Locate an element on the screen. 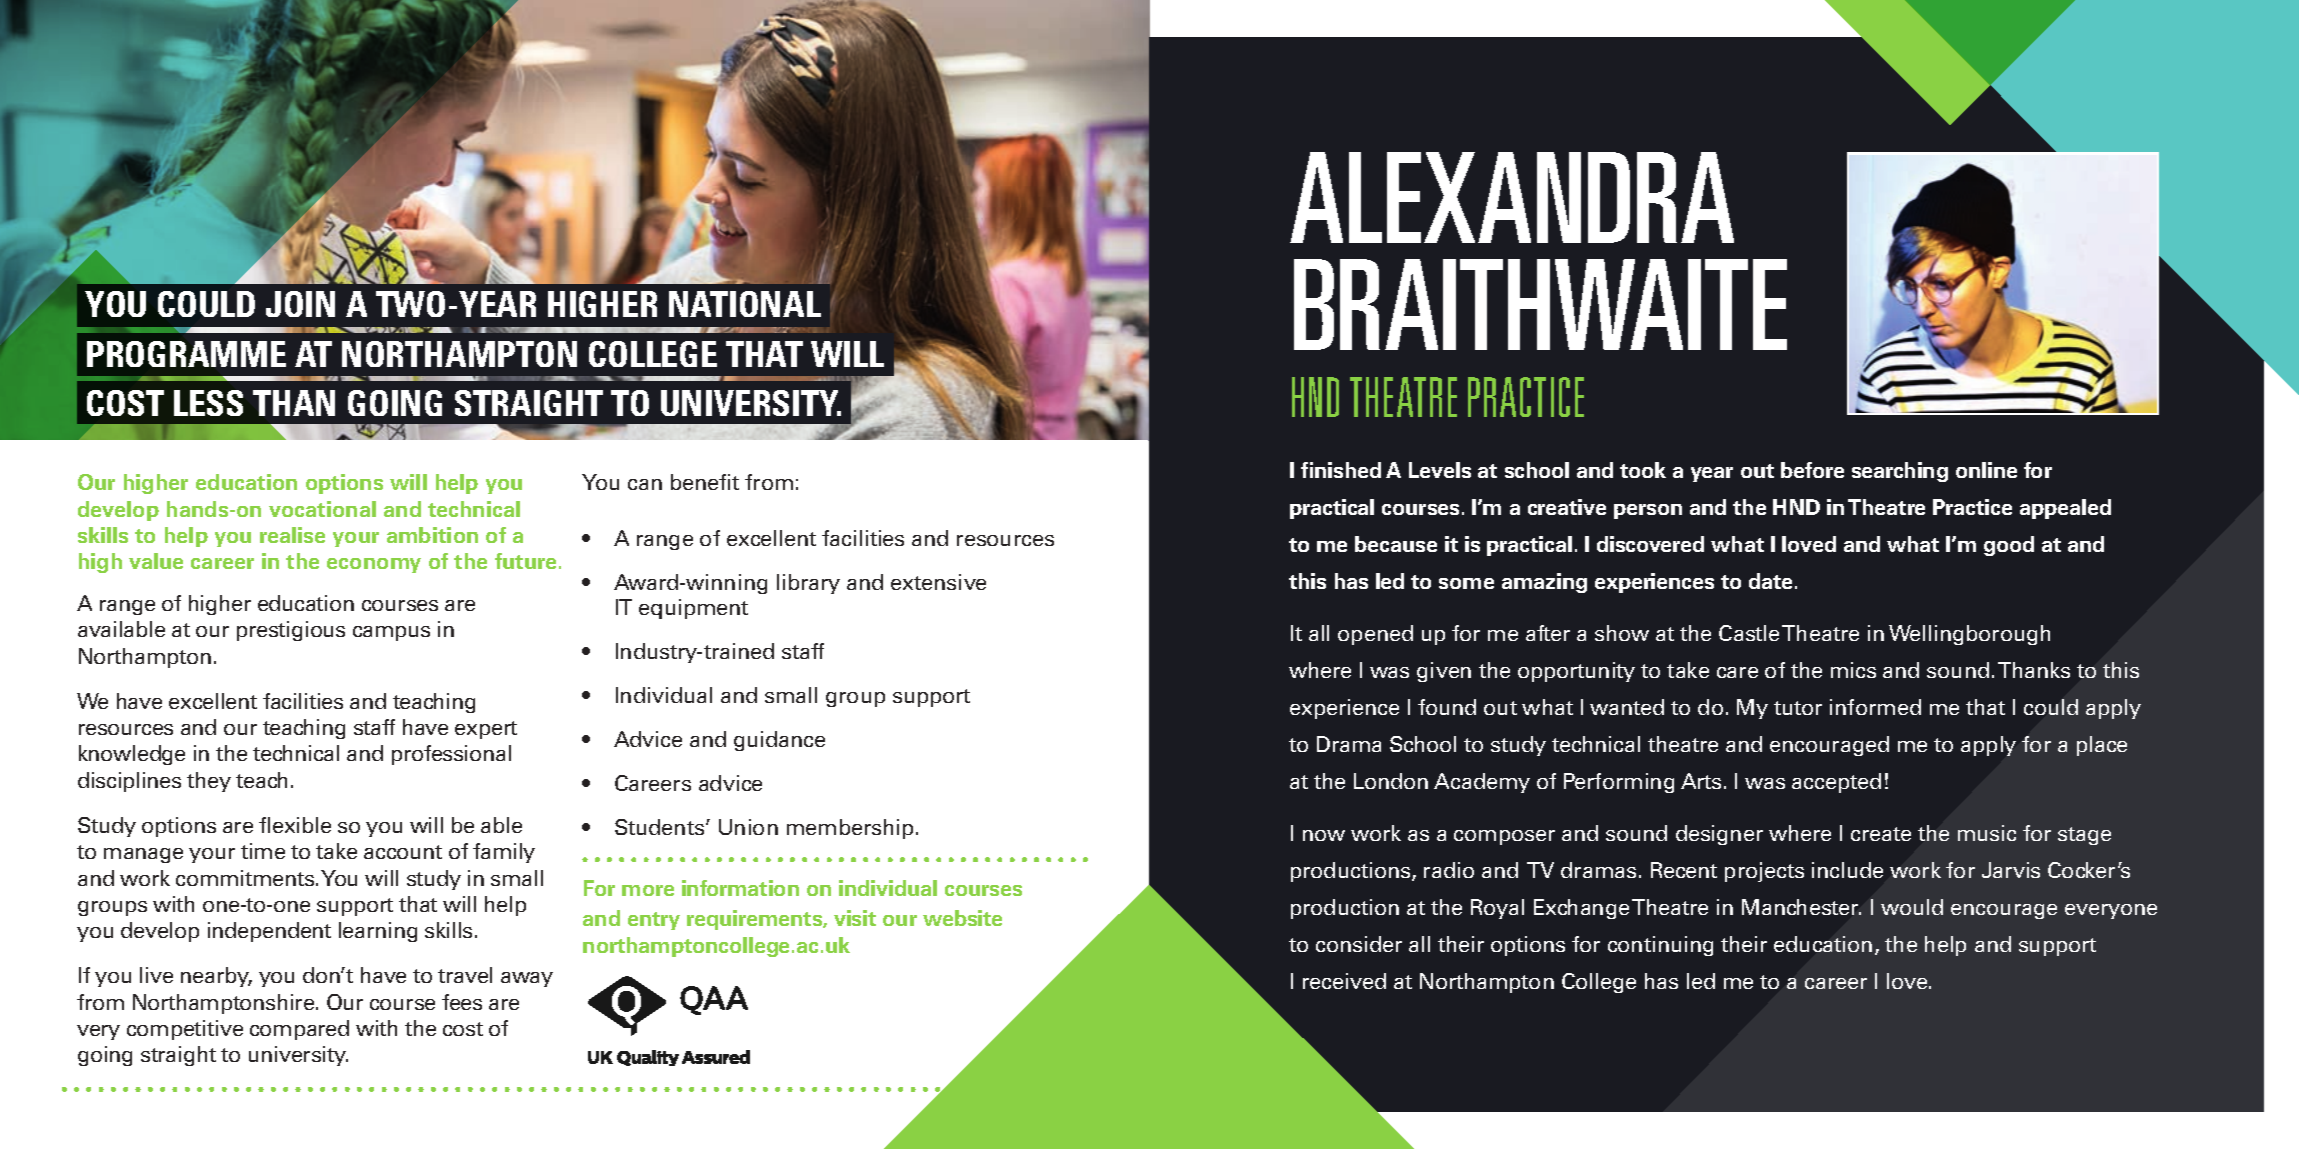  searching is located at coordinates (1900, 472).
